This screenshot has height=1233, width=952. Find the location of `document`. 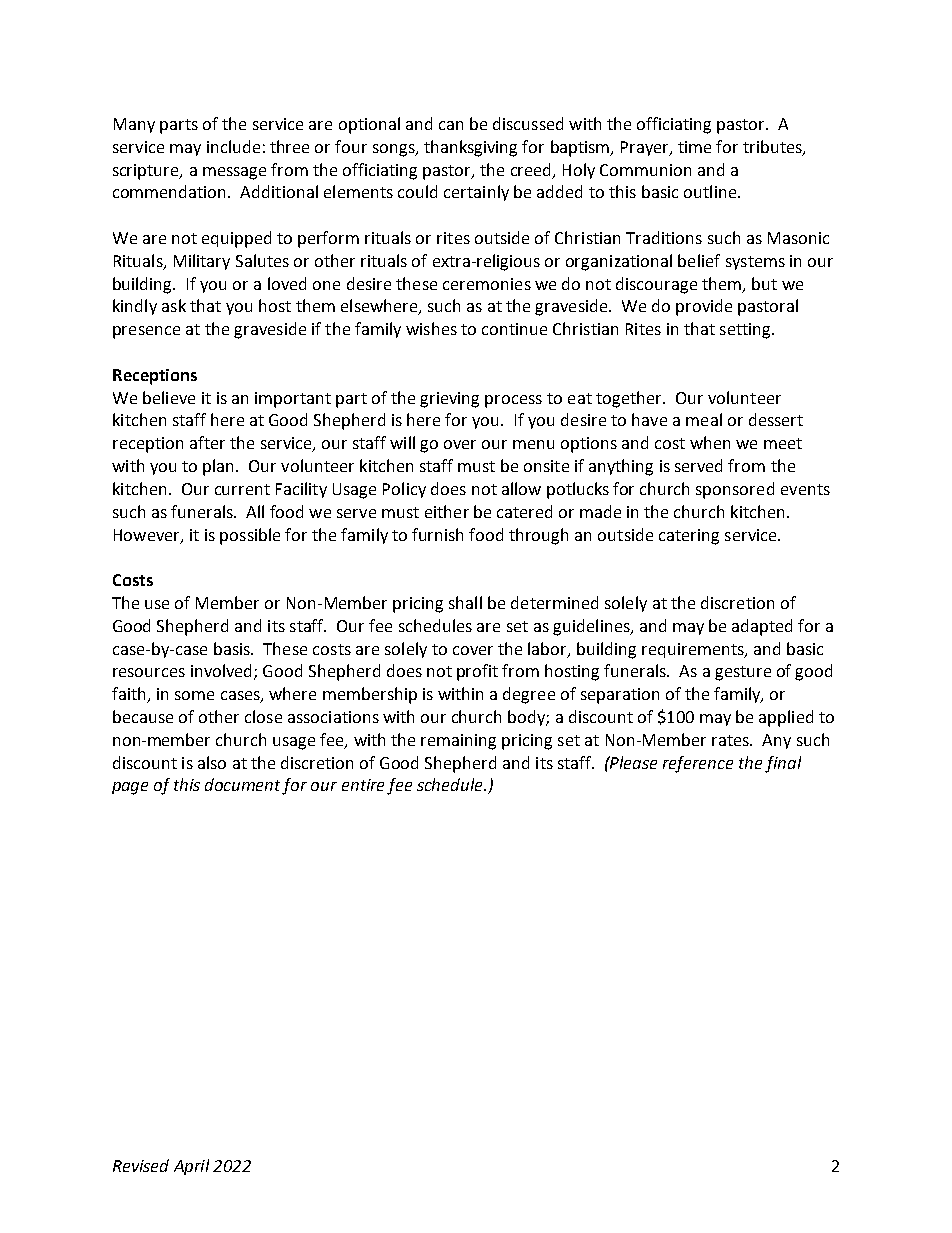

document is located at coordinates (244, 786).
